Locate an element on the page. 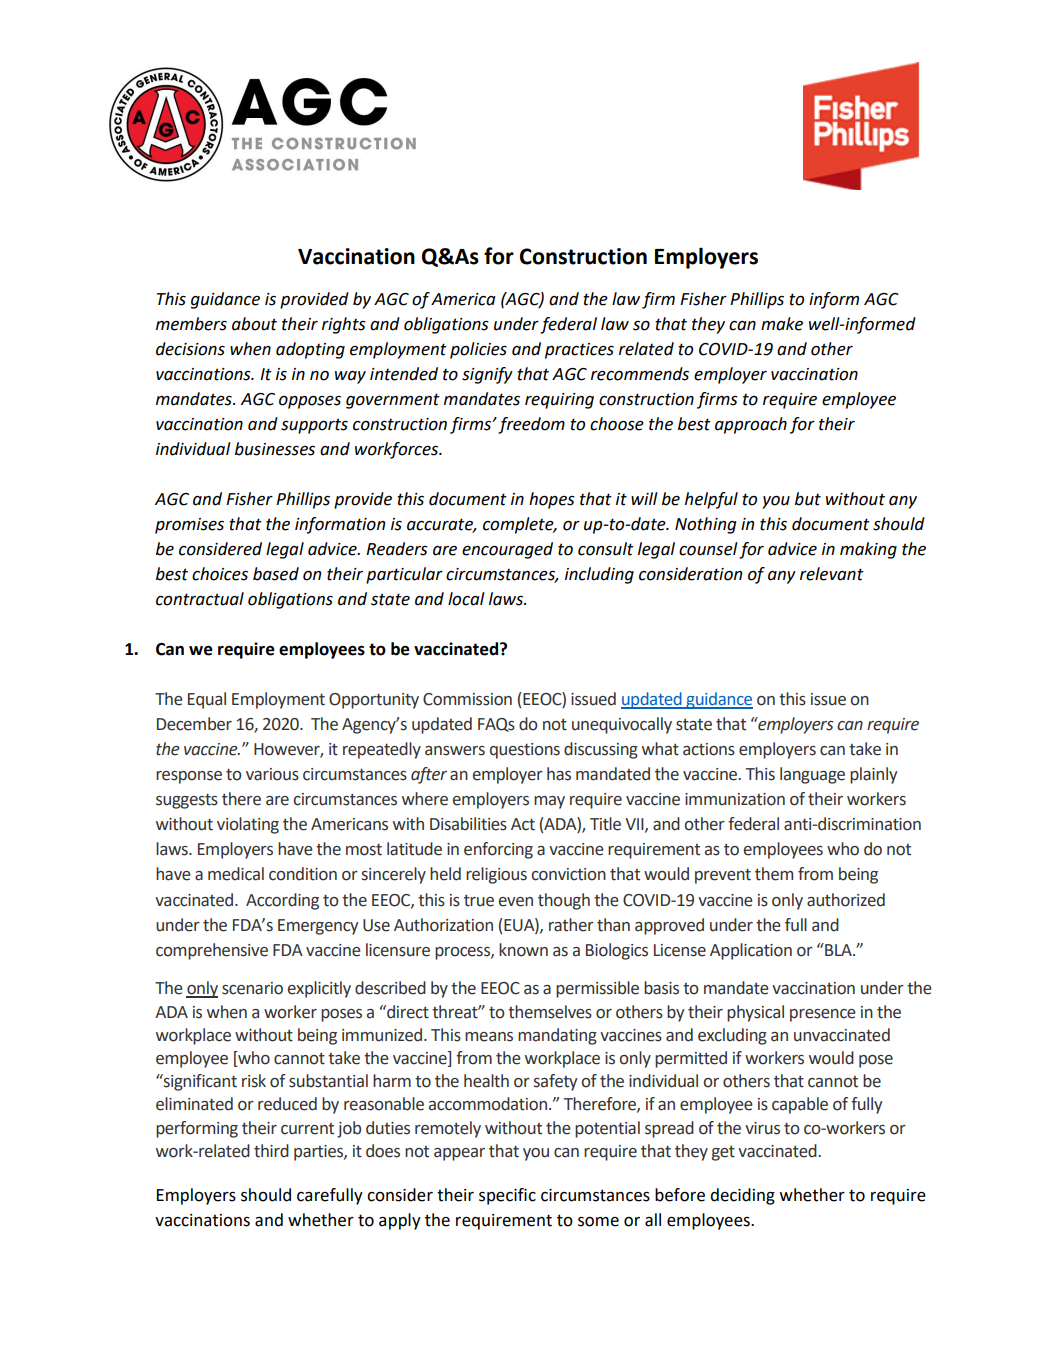 This page has height=1368, width=1057. adopting is located at coordinates (310, 350).
